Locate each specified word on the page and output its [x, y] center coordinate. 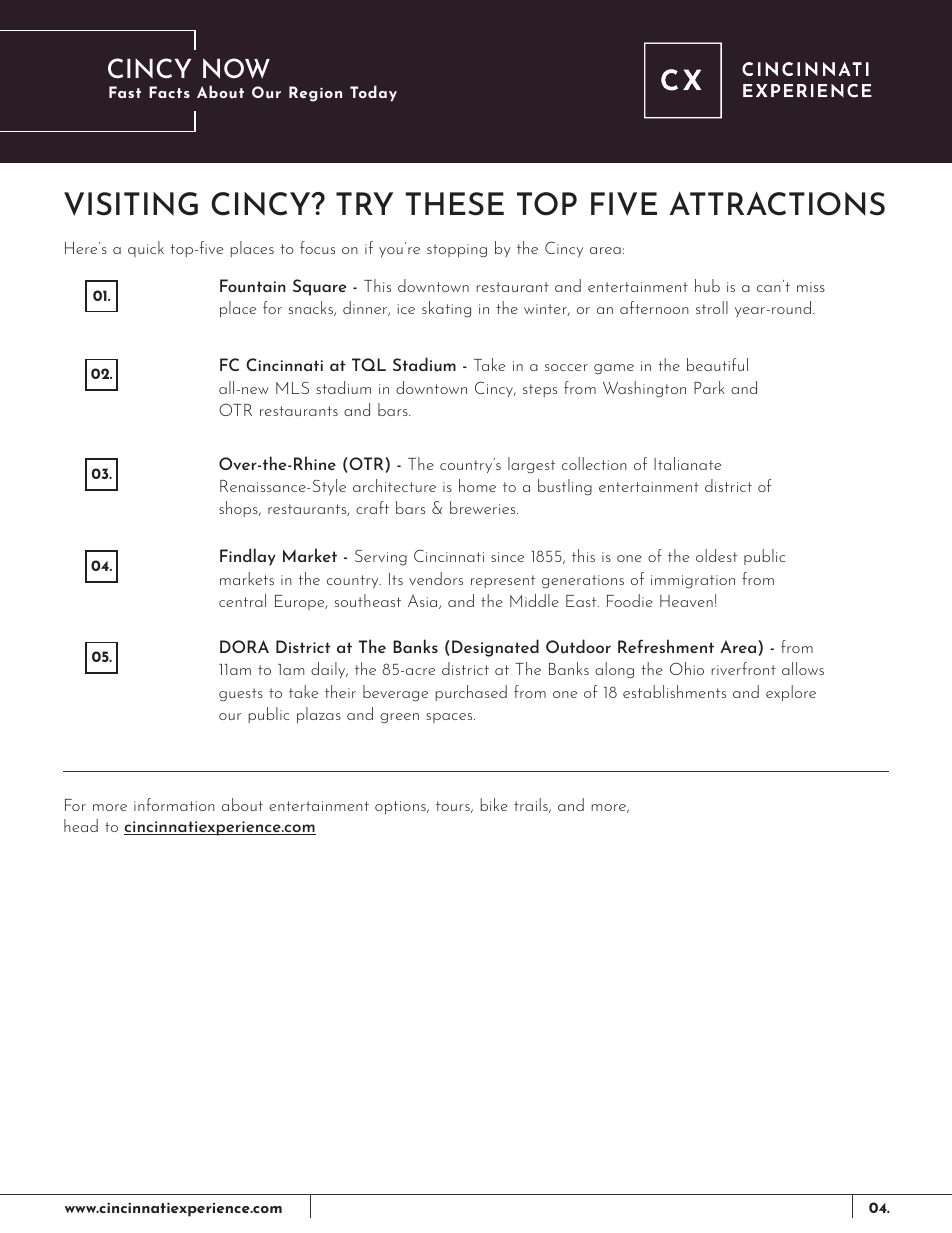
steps [540, 390]
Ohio [687, 668]
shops [239, 509]
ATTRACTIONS [777, 204]
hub [707, 285]
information [174, 804]
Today [373, 93]
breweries [484, 507]
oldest [716, 555]
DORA [244, 646]
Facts [169, 92]
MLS [292, 388]
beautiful [717, 364]
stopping [457, 251]
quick [146, 249]
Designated [495, 648]
